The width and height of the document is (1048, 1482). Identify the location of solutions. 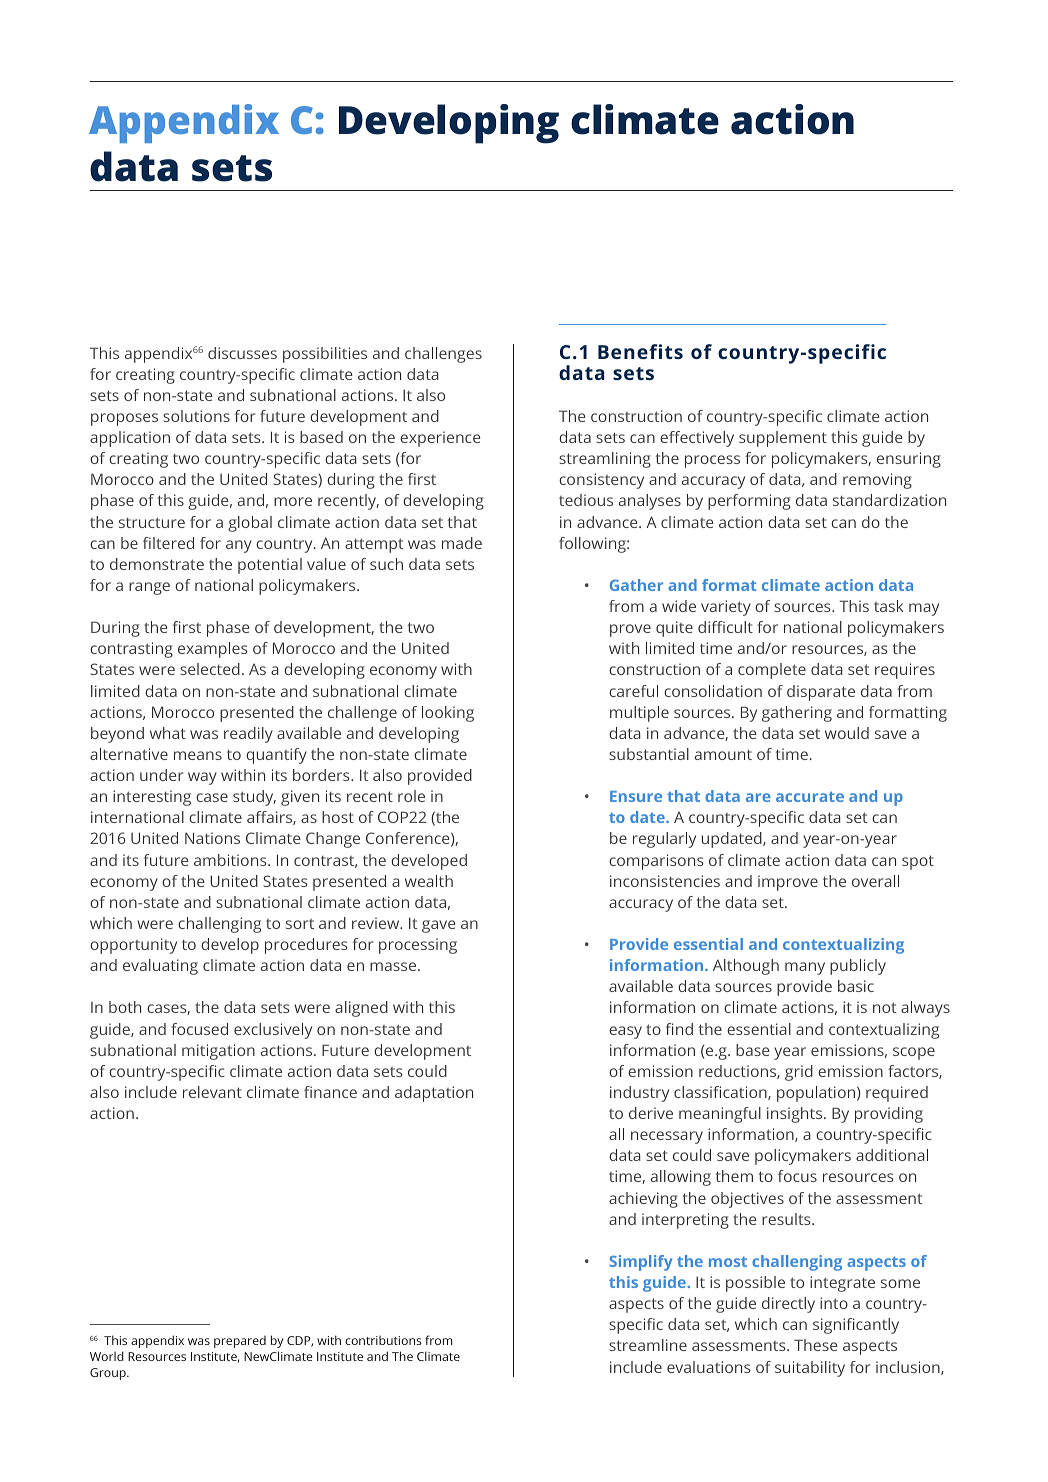
(196, 416).
